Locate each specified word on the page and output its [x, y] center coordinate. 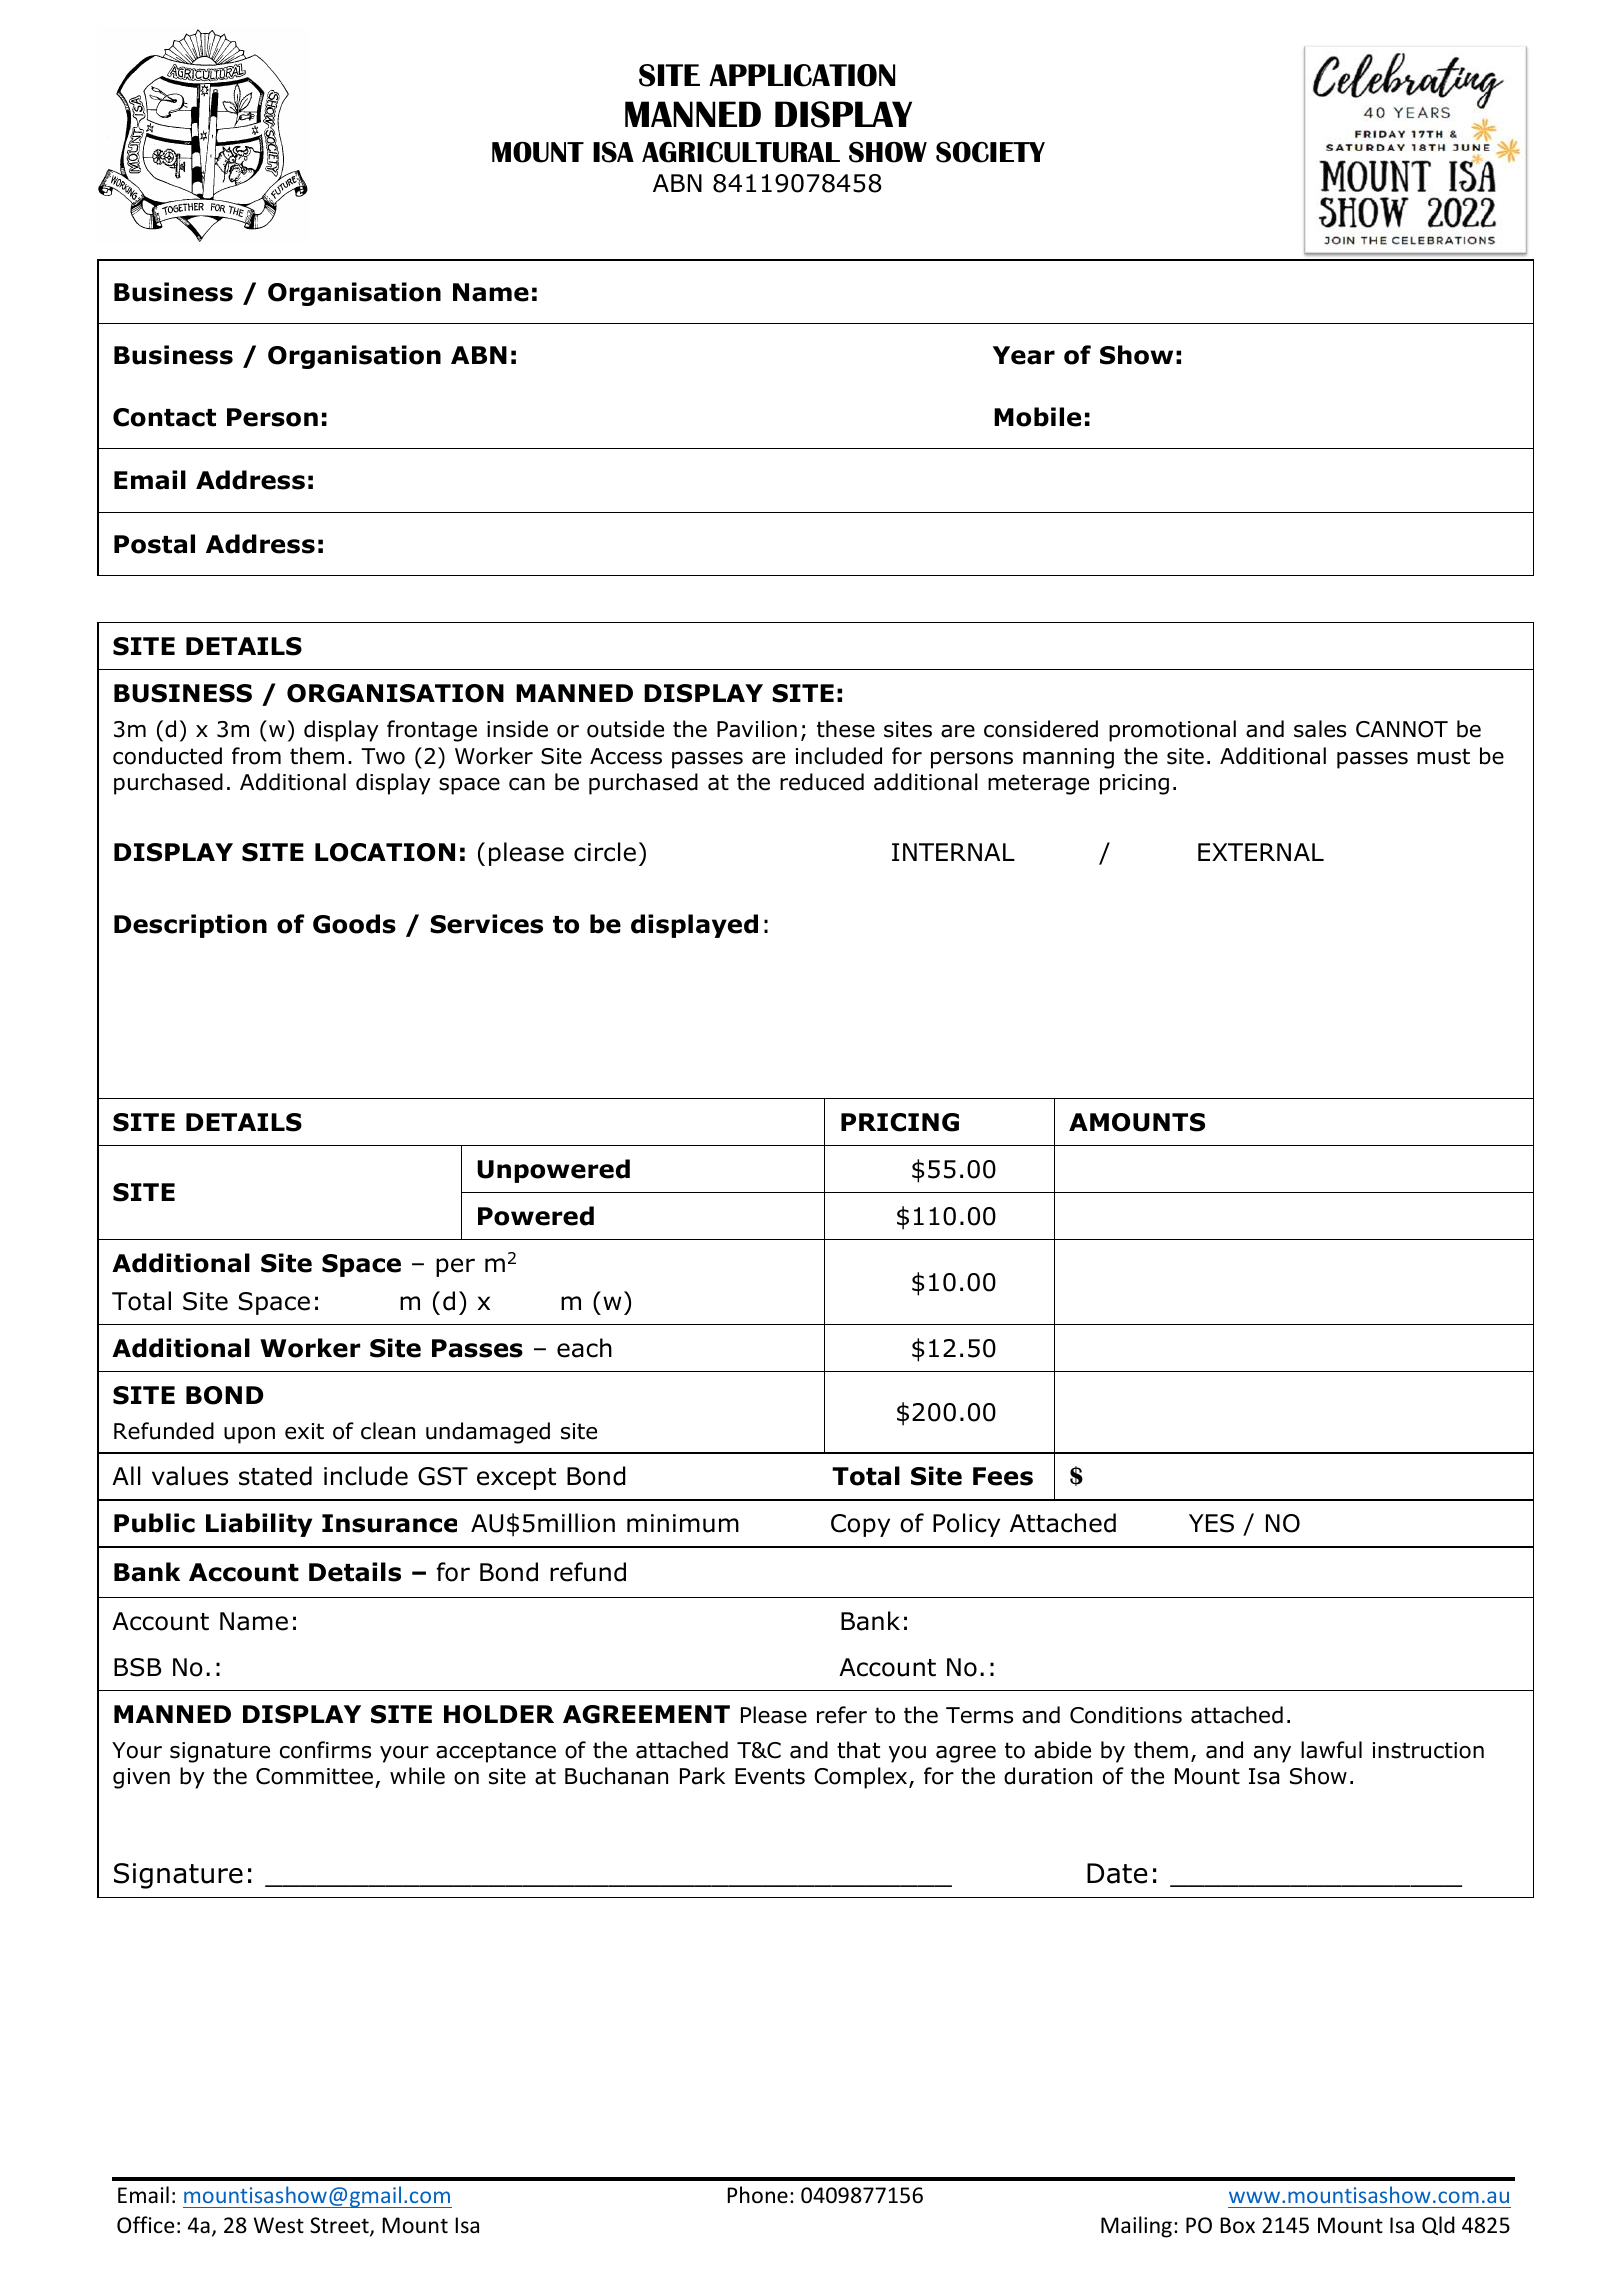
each [584, 1348]
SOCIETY [990, 152]
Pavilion [757, 729]
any [1272, 1754]
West [279, 2225]
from [256, 756]
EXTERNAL [1261, 852]
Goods [354, 924]
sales [1320, 729]
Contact [164, 417]
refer [842, 1715]
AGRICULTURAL [741, 152]
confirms [325, 1750]
